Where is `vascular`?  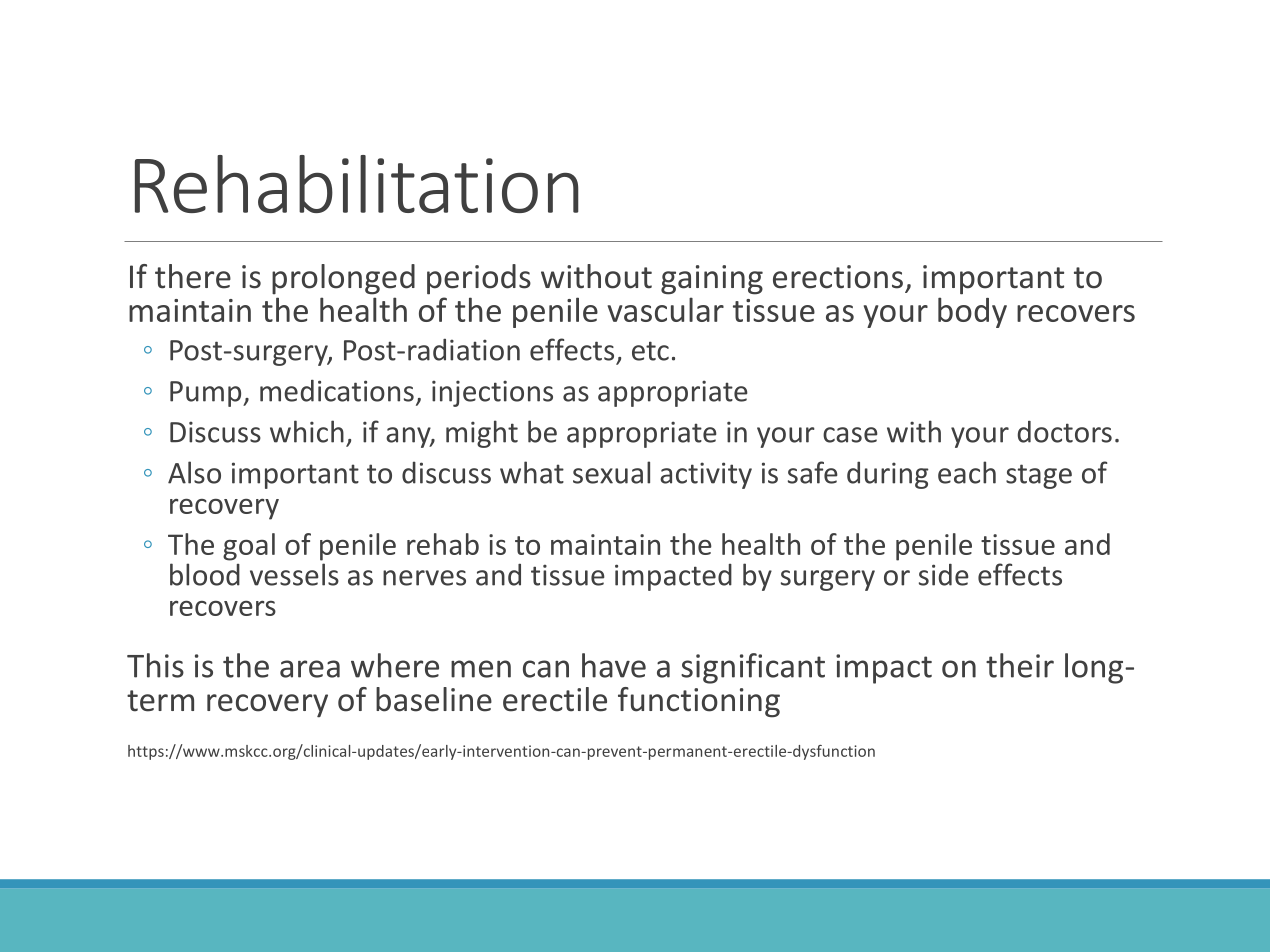
vascular is located at coordinates (666, 309).
